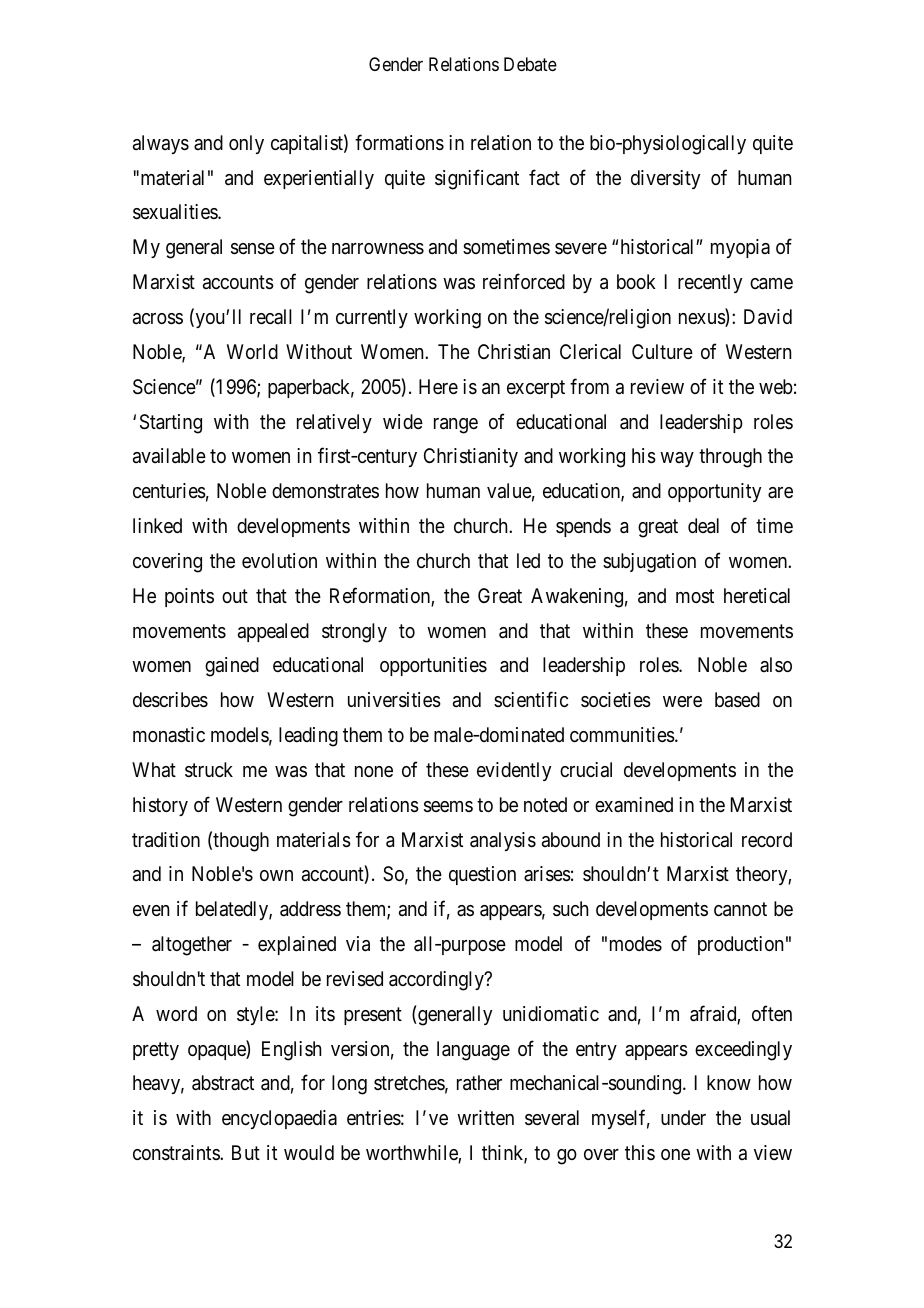 The height and width of the screenshot is (1308, 924). I want to click on cannot, so click(740, 910).
